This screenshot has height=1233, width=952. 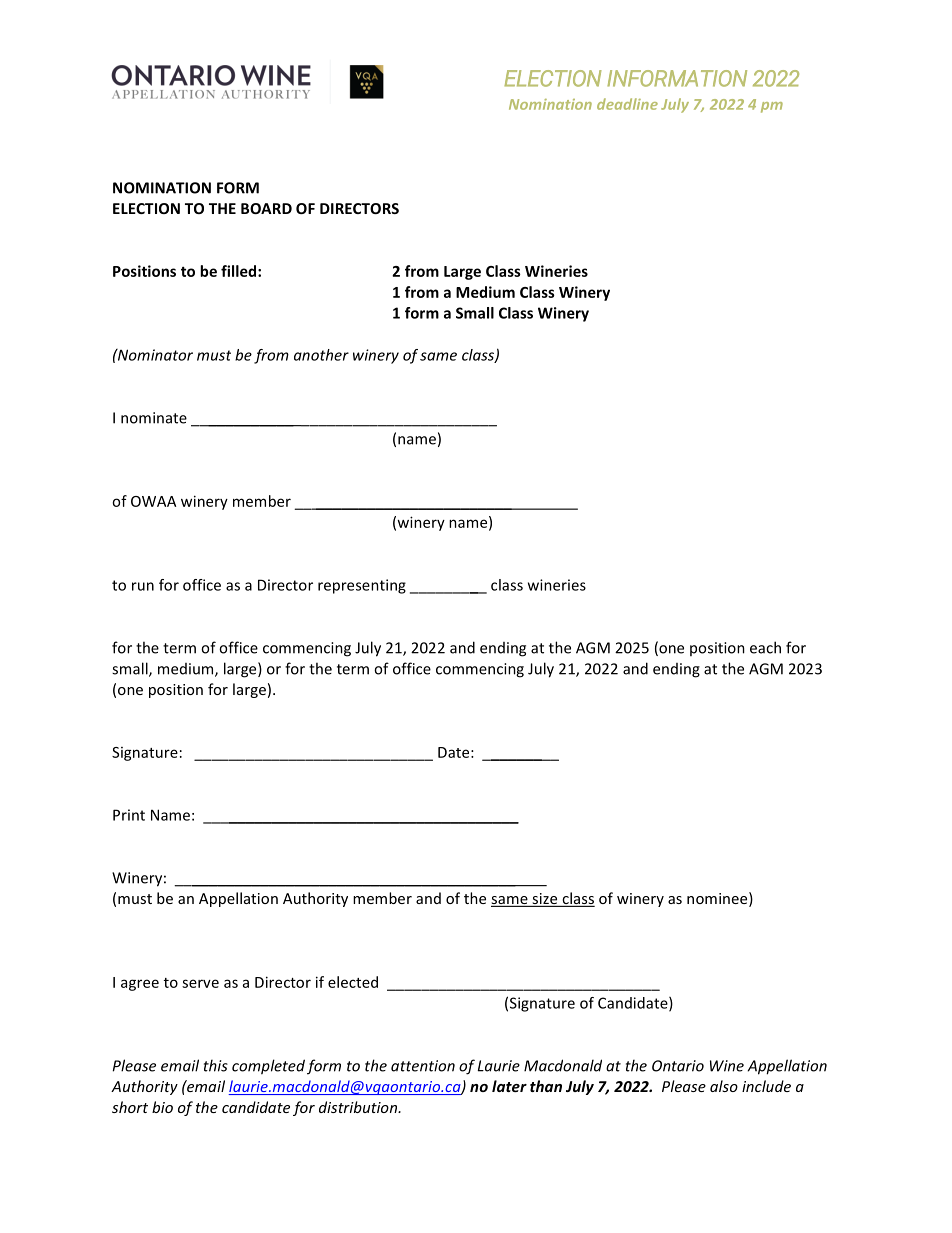 What do you see at coordinates (321, 355) in the screenshot?
I see `another` at bounding box center [321, 355].
